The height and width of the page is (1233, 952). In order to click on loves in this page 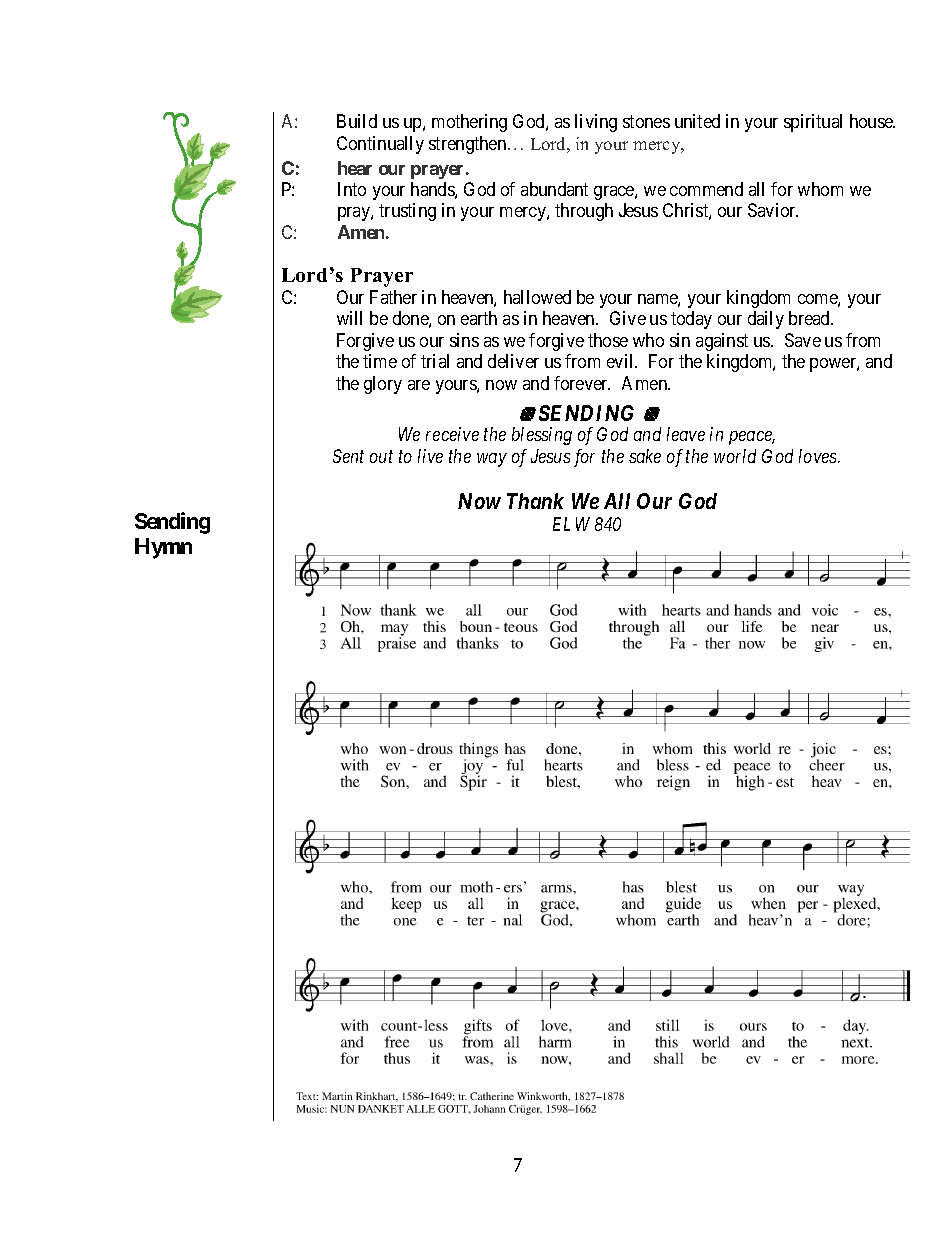, I will do `click(819, 456)`.
